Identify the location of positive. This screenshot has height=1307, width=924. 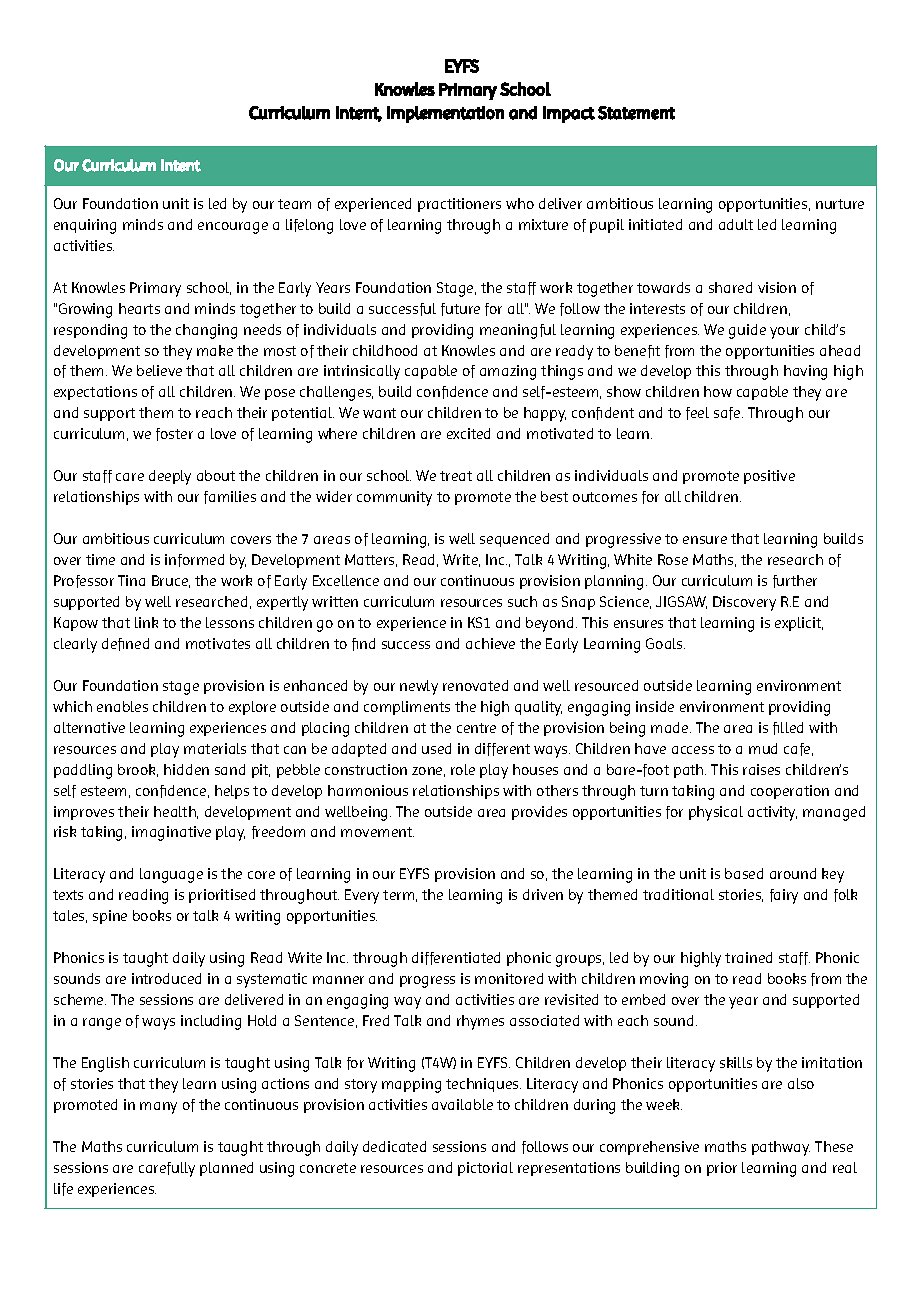
(769, 477).
